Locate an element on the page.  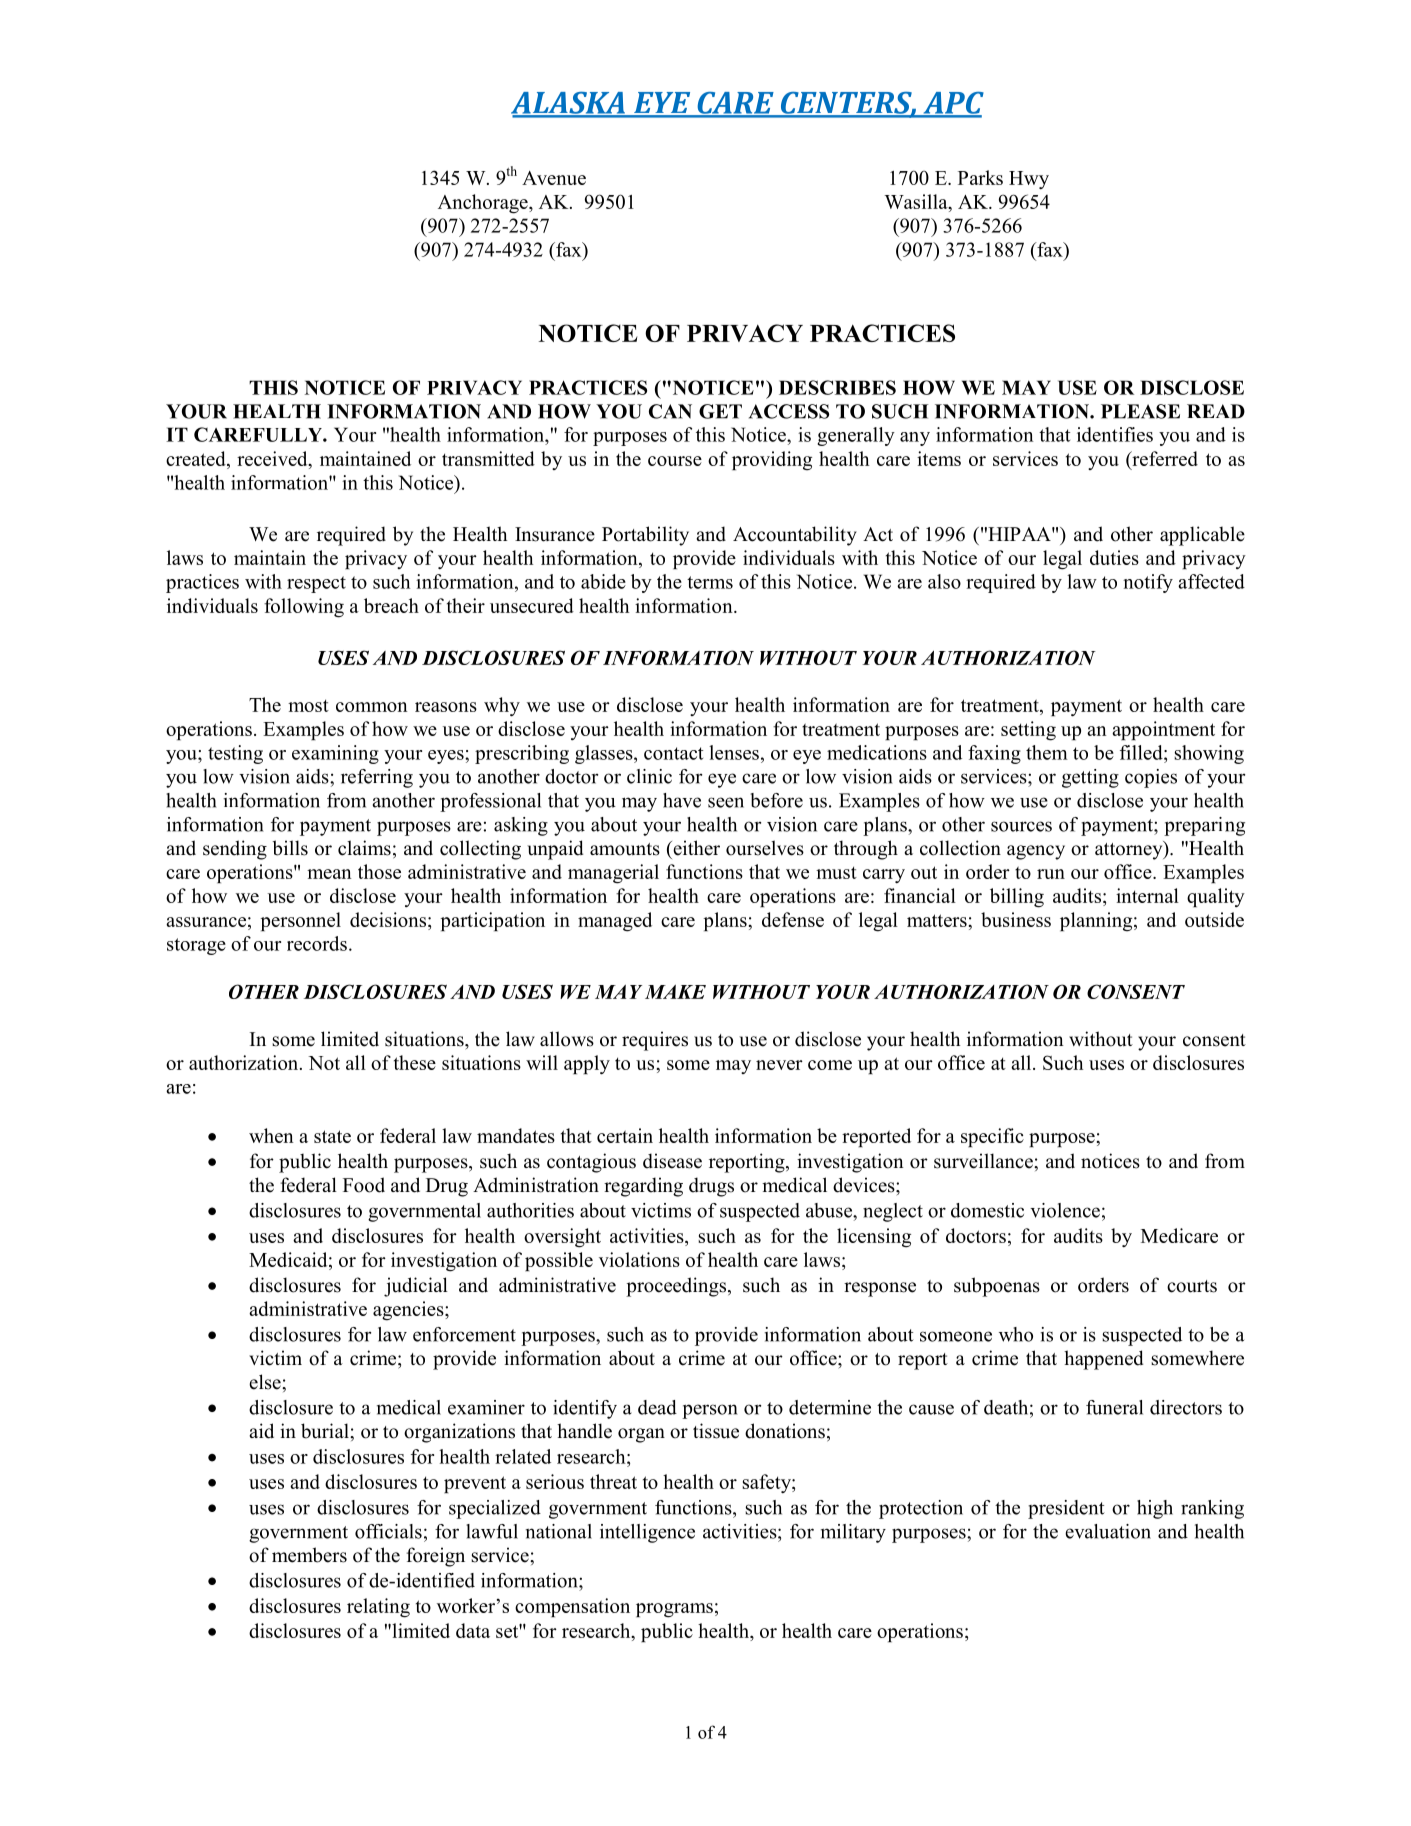
Avenue is located at coordinates (554, 178).
